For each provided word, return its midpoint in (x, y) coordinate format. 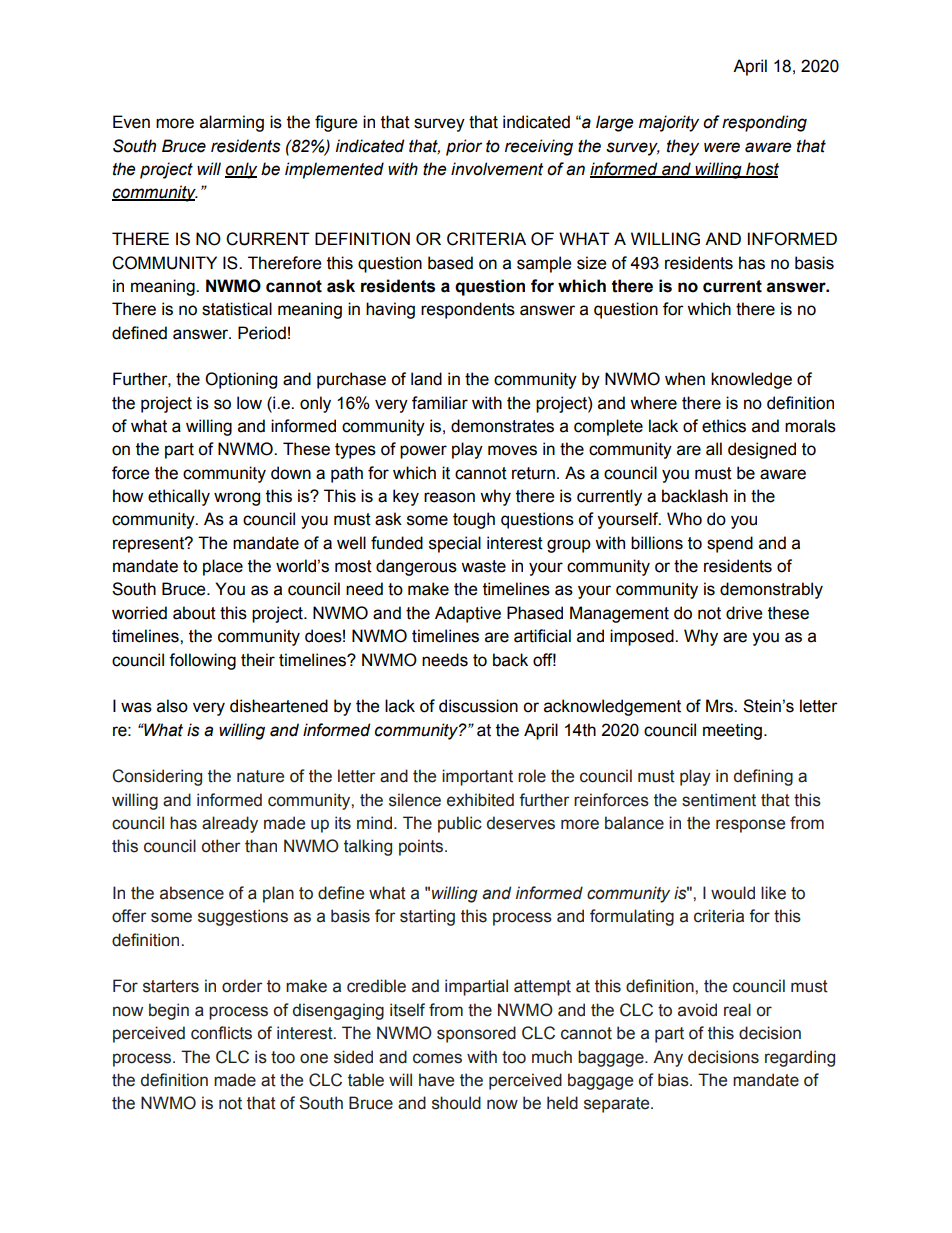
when (685, 379)
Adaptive (468, 614)
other (221, 846)
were (722, 147)
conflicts (221, 1033)
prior (464, 147)
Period (262, 333)
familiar (440, 403)
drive (744, 613)
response (750, 826)
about (194, 613)
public (460, 824)
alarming (232, 123)
